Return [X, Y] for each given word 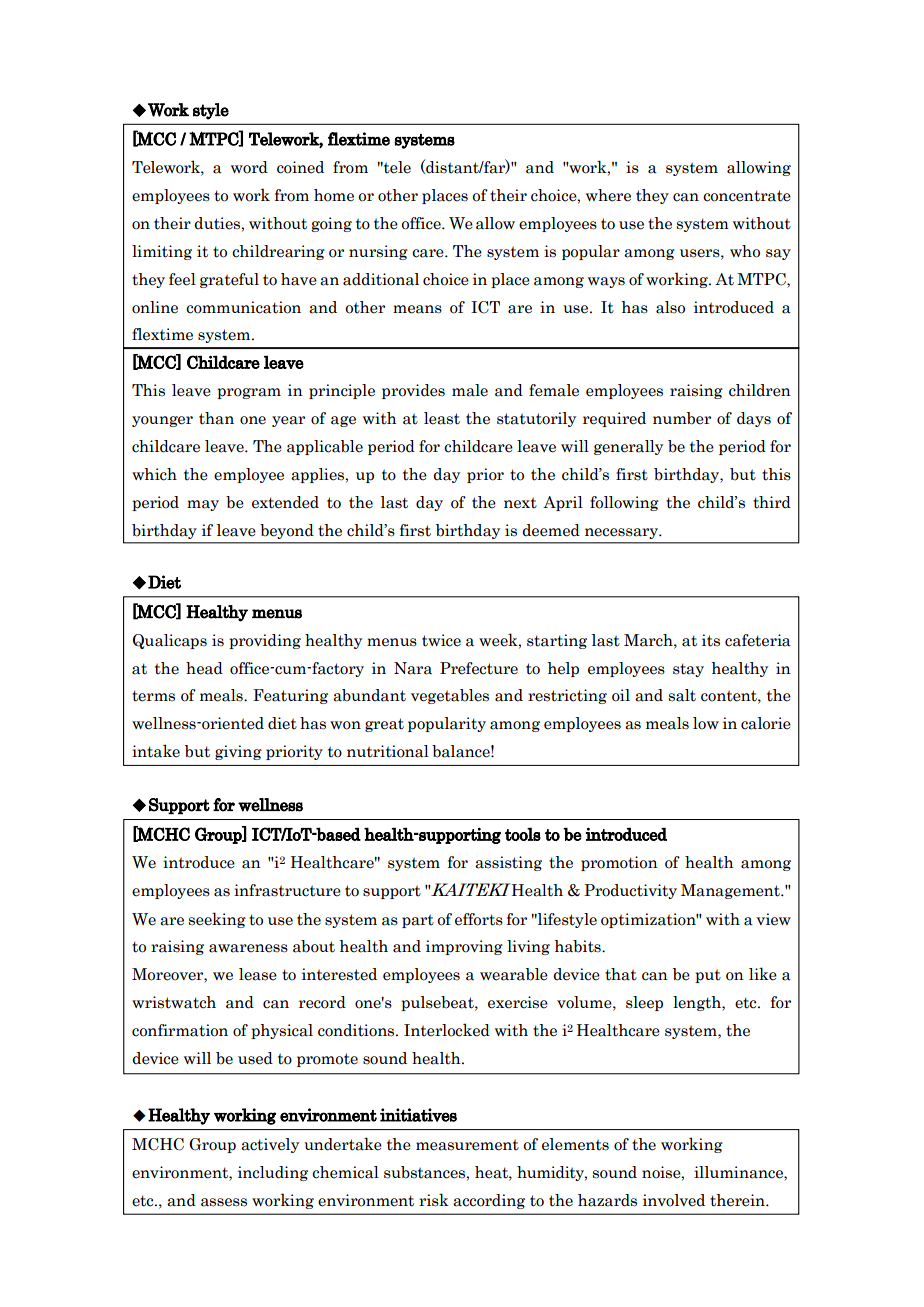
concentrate [747, 196]
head [204, 668]
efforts [479, 919]
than [216, 418]
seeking [217, 920]
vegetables [450, 696]
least [442, 418]
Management [731, 891]
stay [688, 670]
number [682, 418]
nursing [378, 252]
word [249, 167]
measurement [467, 1145]
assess [224, 1202]
